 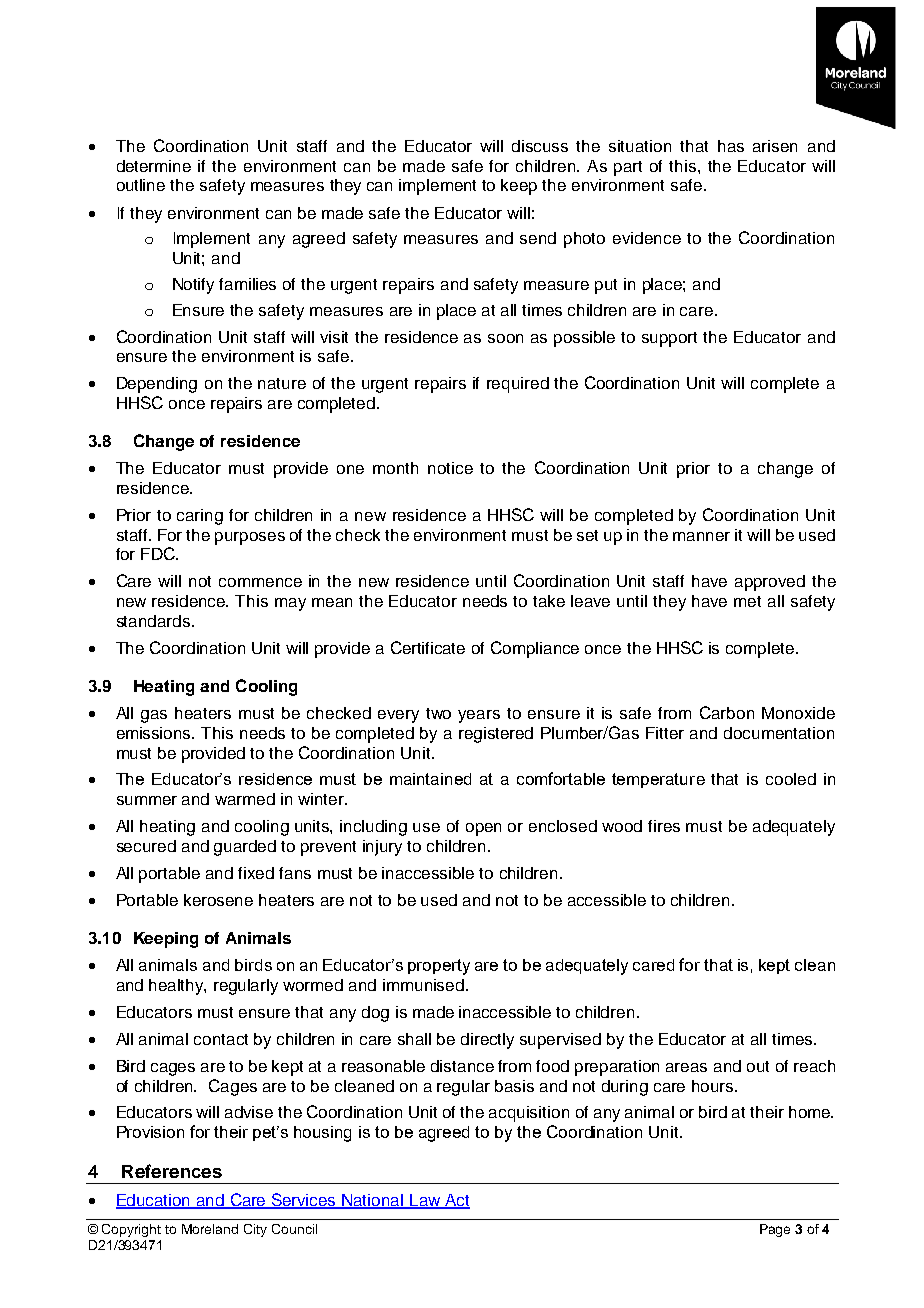 What do you see at coordinates (155, 733) in the image?
I see `emissions` at bounding box center [155, 733].
